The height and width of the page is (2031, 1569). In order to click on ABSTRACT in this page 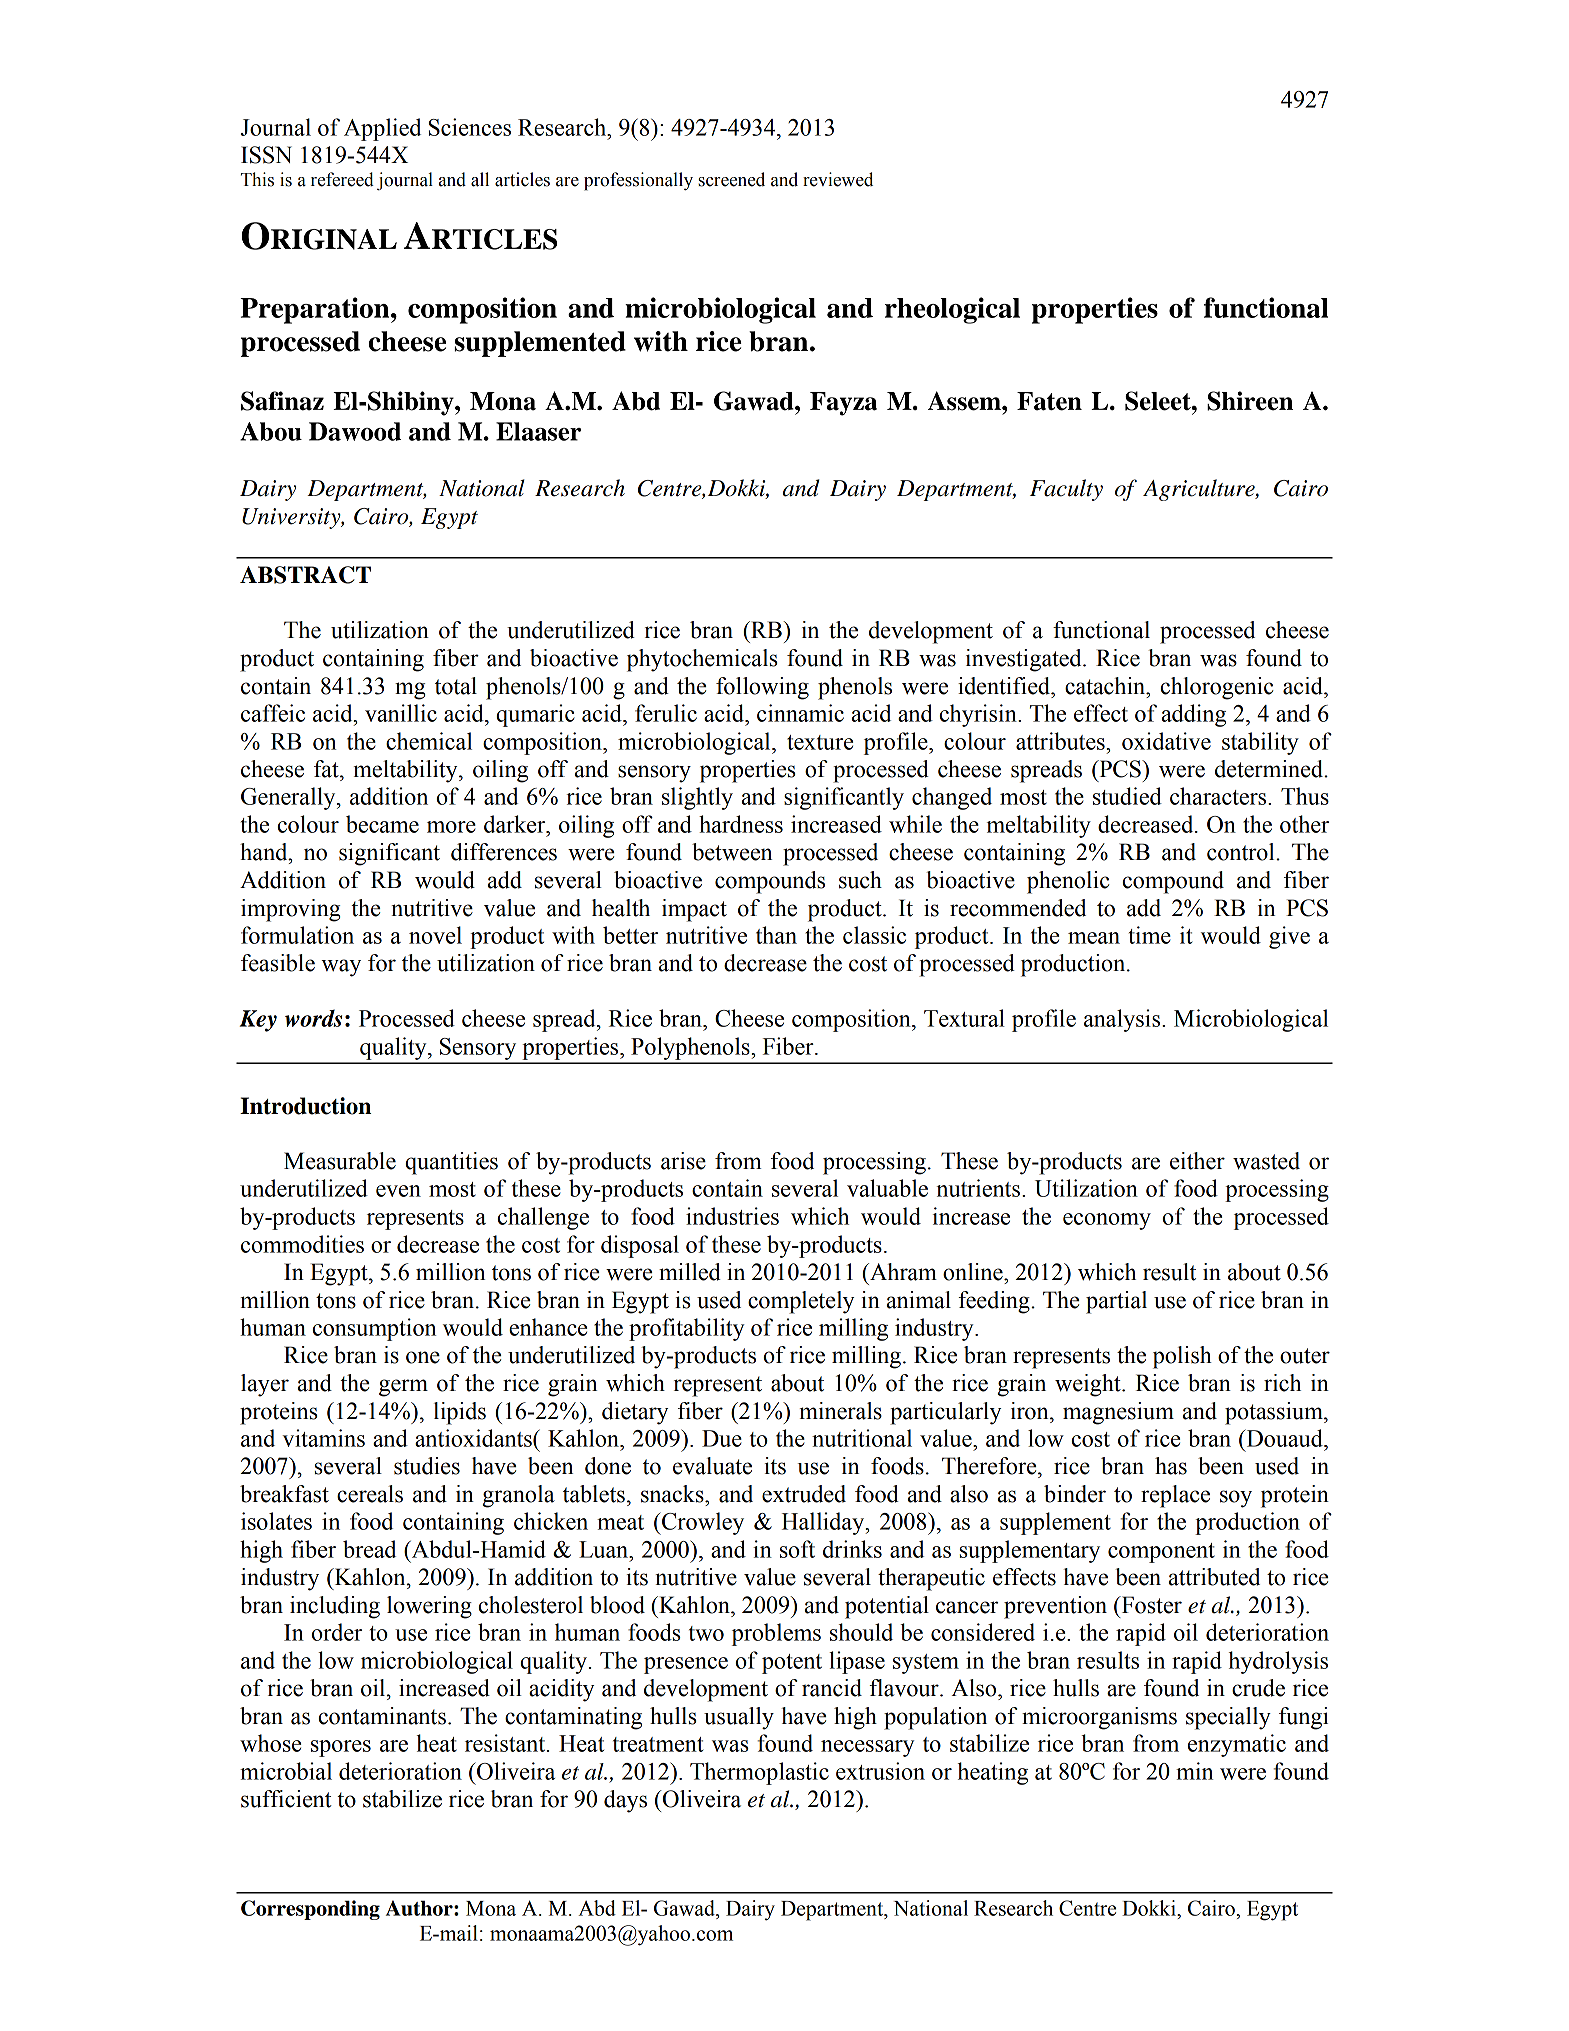, I will do `click(305, 575)`.
